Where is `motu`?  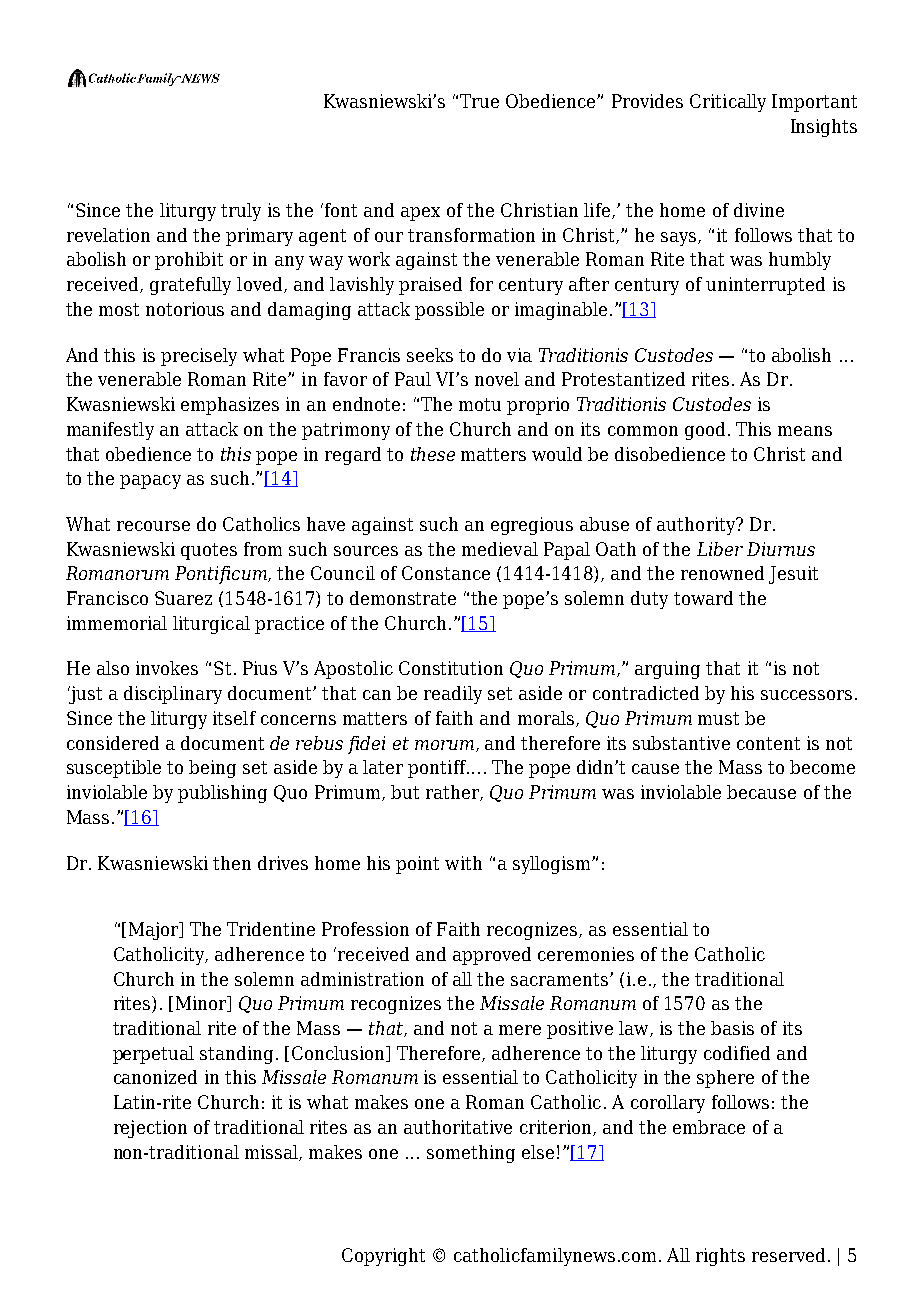
motu is located at coordinates (480, 404).
